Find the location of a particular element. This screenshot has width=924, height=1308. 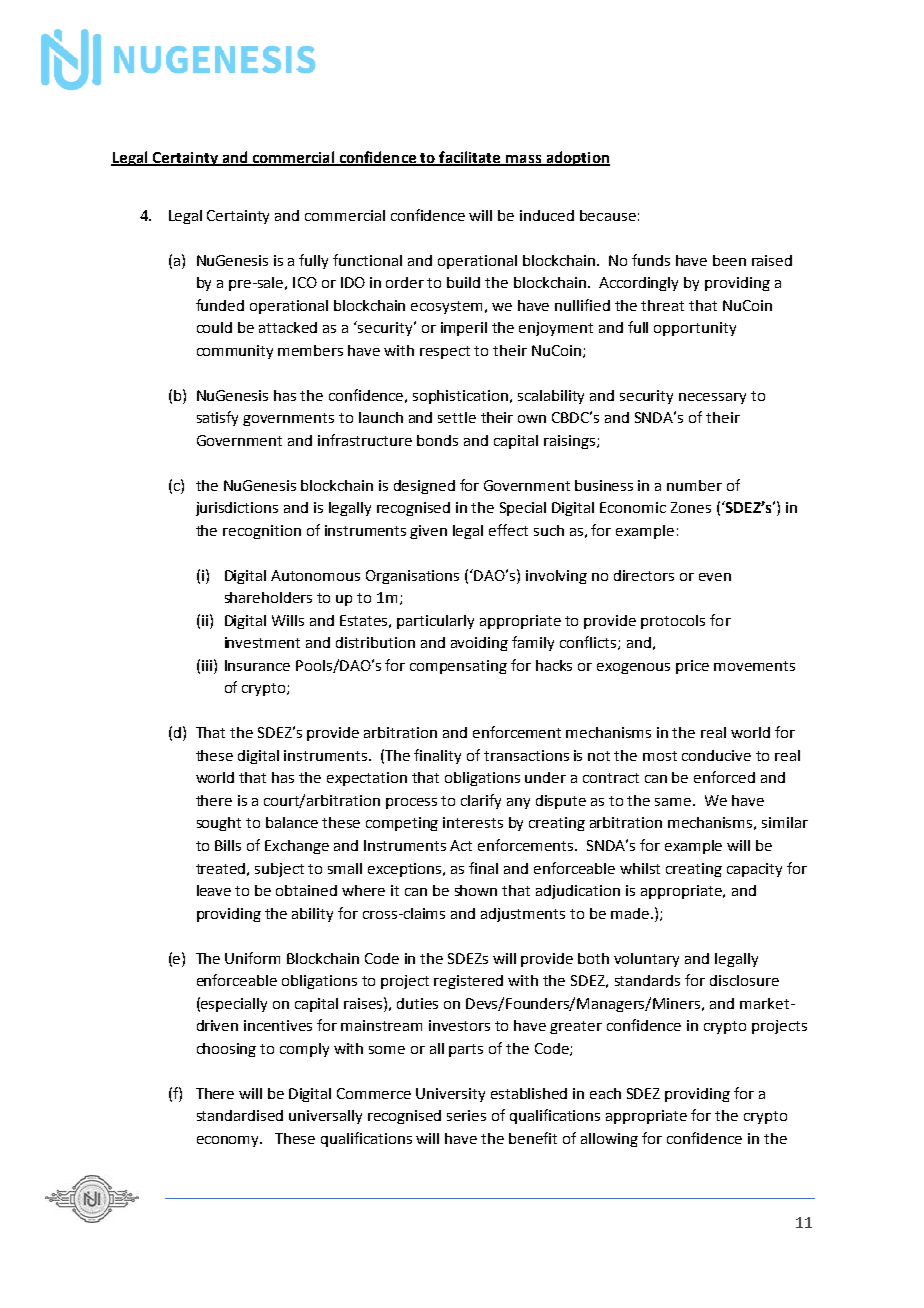

avoiding is located at coordinates (479, 644).
